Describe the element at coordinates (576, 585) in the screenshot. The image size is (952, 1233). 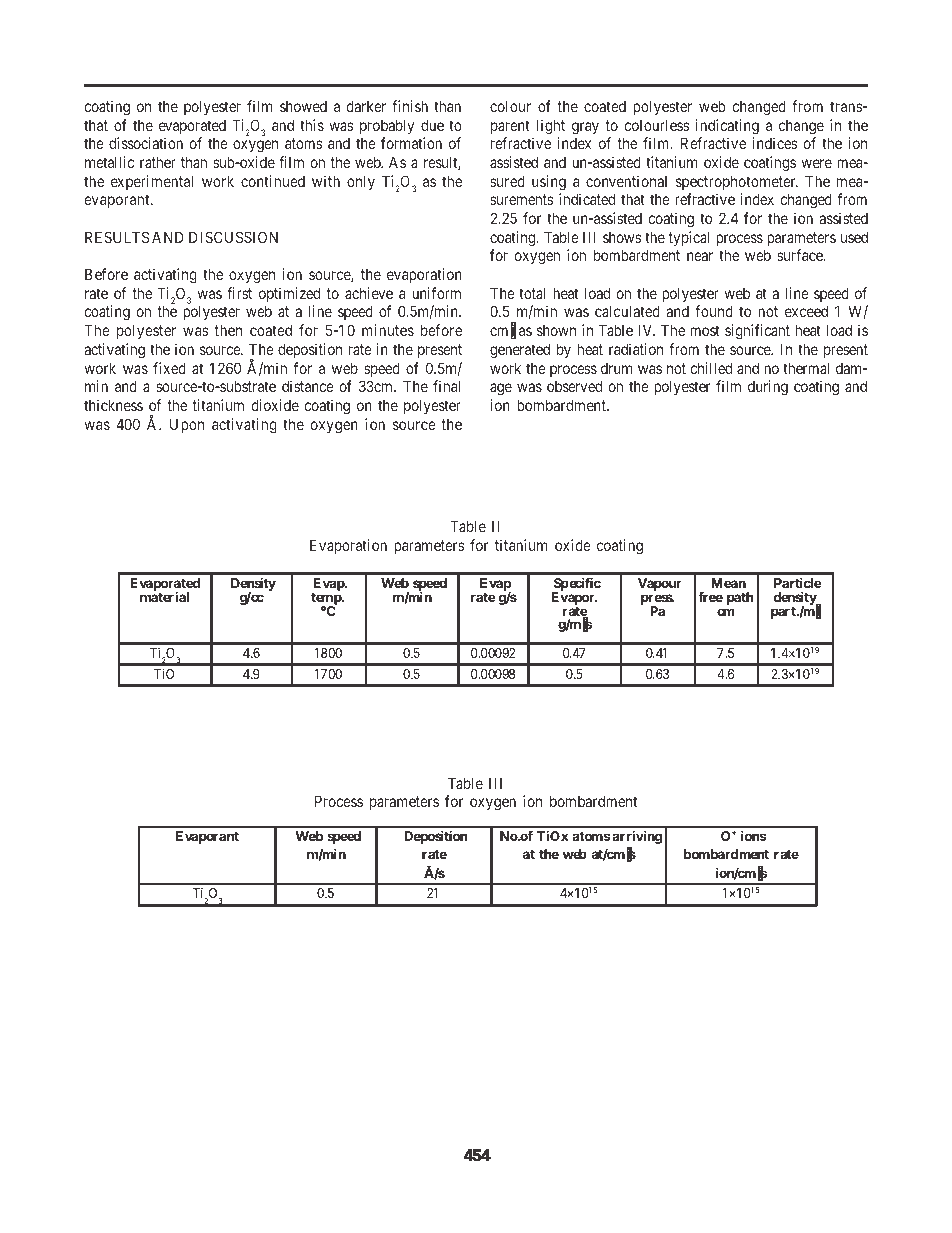
I see `Specific` at that location.
